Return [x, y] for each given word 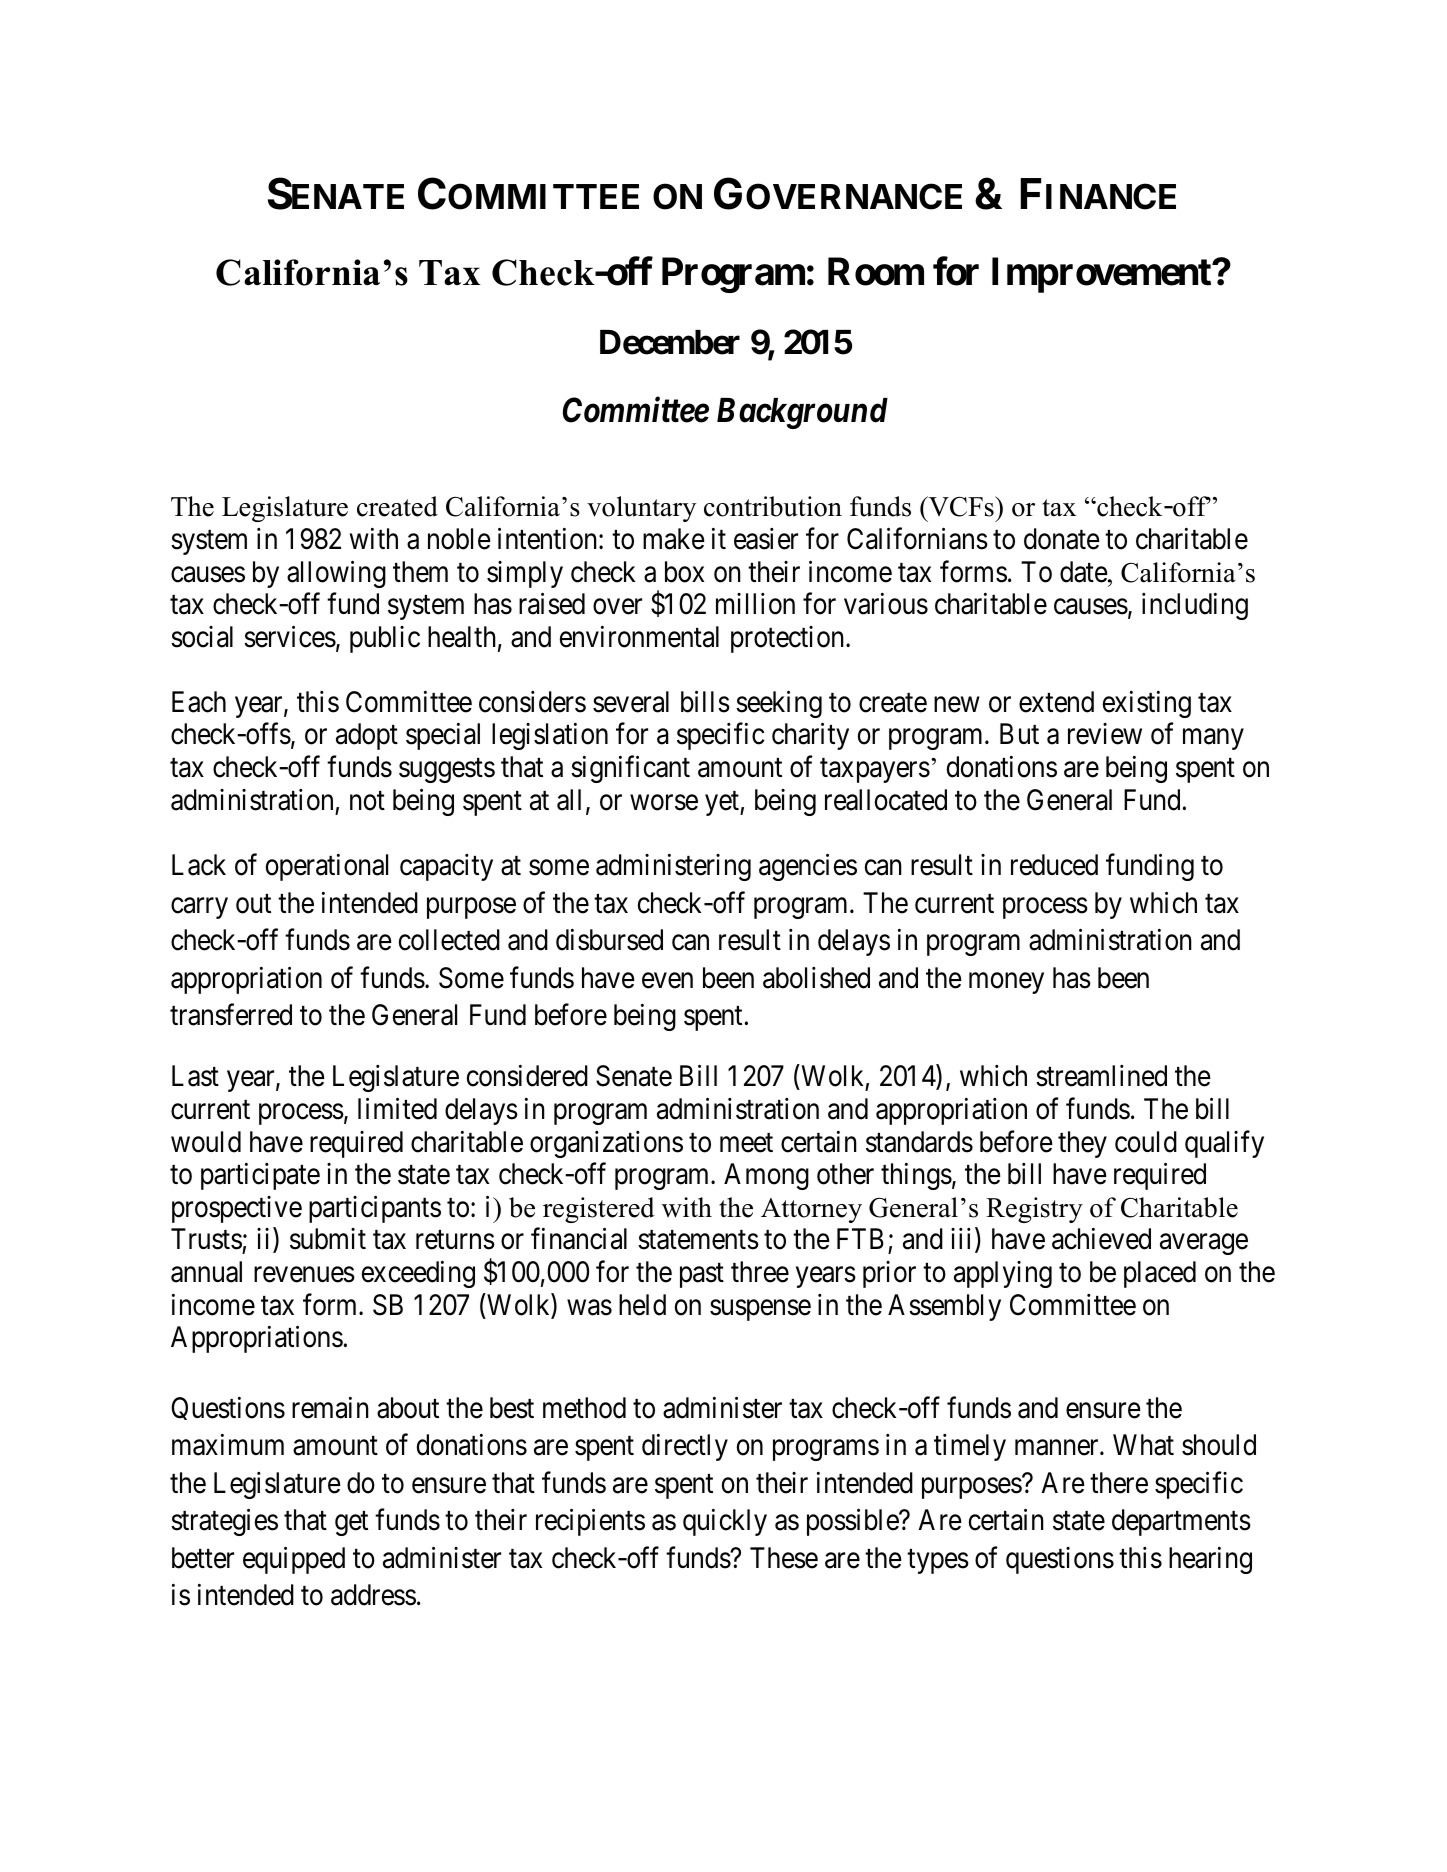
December [670, 342]
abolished [816, 978]
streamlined [1101, 1076]
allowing [336, 574]
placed [1160, 1274]
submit [328, 1239]
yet [723, 803]
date [1084, 572]
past [702, 1276]
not [367, 801]
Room [876, 271]
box [684, 572]
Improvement [1103, 275]
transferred [231, 1015]
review [1105, 734]
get [351, 1524]
